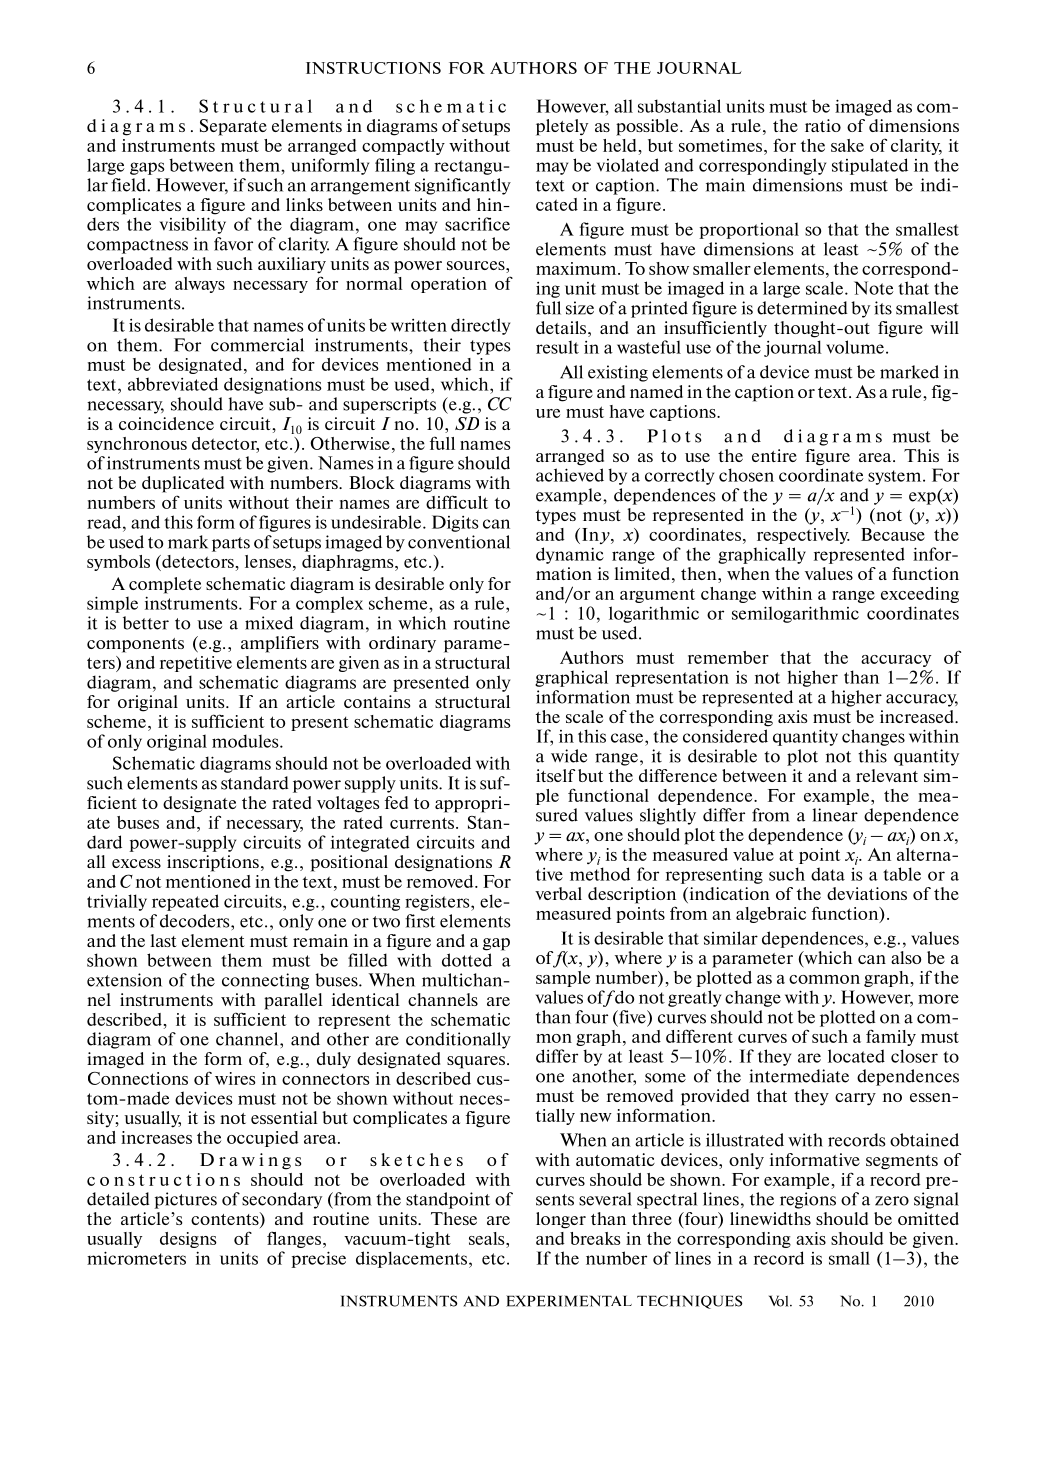 This image has width=1046, height=1480. Describe the element at coordinates (847, 145) in the image. I see `sake` at that location.
